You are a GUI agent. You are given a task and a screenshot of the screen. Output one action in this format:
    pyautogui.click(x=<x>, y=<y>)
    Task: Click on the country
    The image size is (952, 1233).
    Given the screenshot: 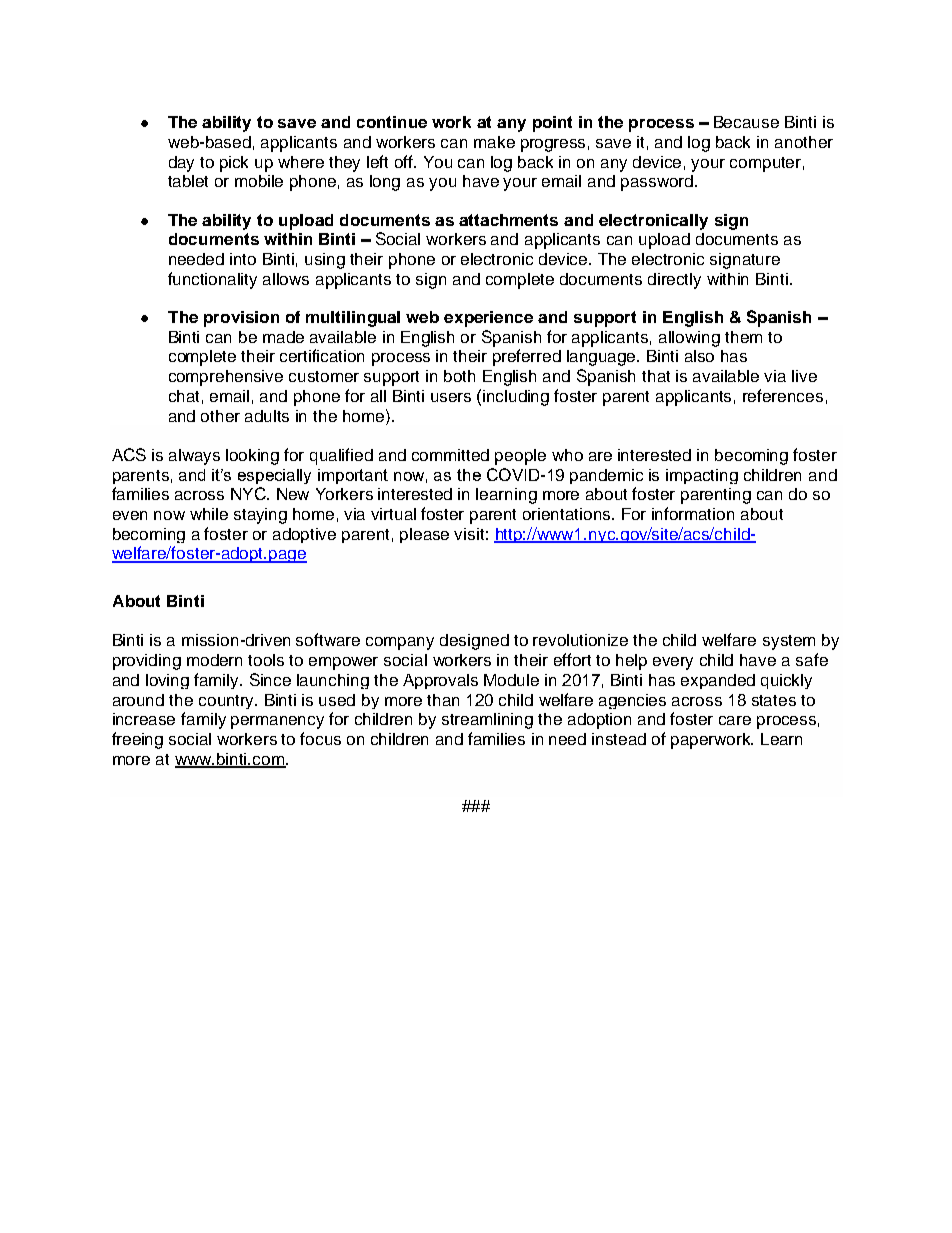 What is the action you would take?
    pyautogui.click(x=228, y=702)
